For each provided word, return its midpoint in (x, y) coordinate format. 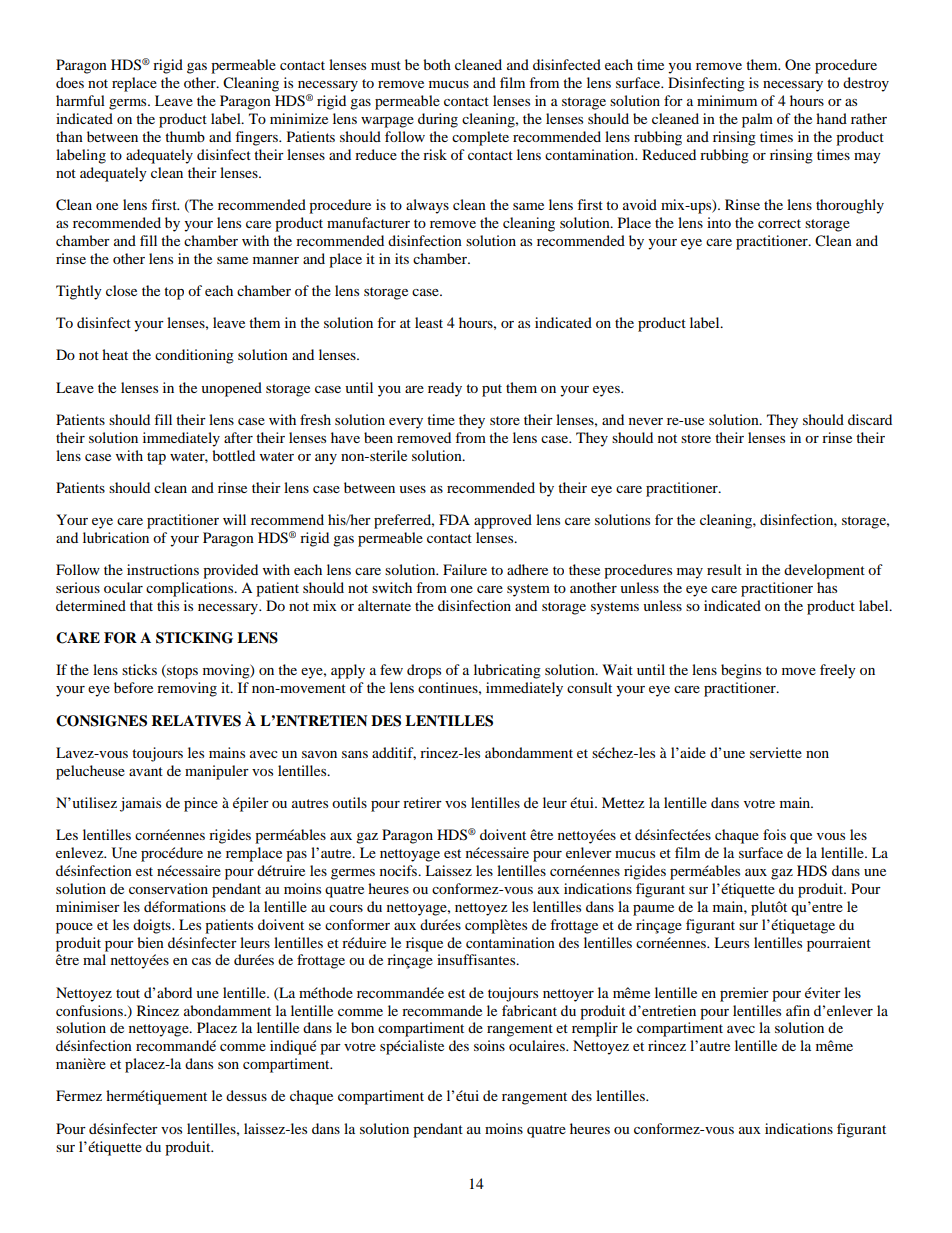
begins (741, 671)
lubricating (507, 671)
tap (156, 458)
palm (757, 120)
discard (870, 419)
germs (129, 104)
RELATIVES (196, 721)
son (228, 1065)
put (492, 390)
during (438, 120)
